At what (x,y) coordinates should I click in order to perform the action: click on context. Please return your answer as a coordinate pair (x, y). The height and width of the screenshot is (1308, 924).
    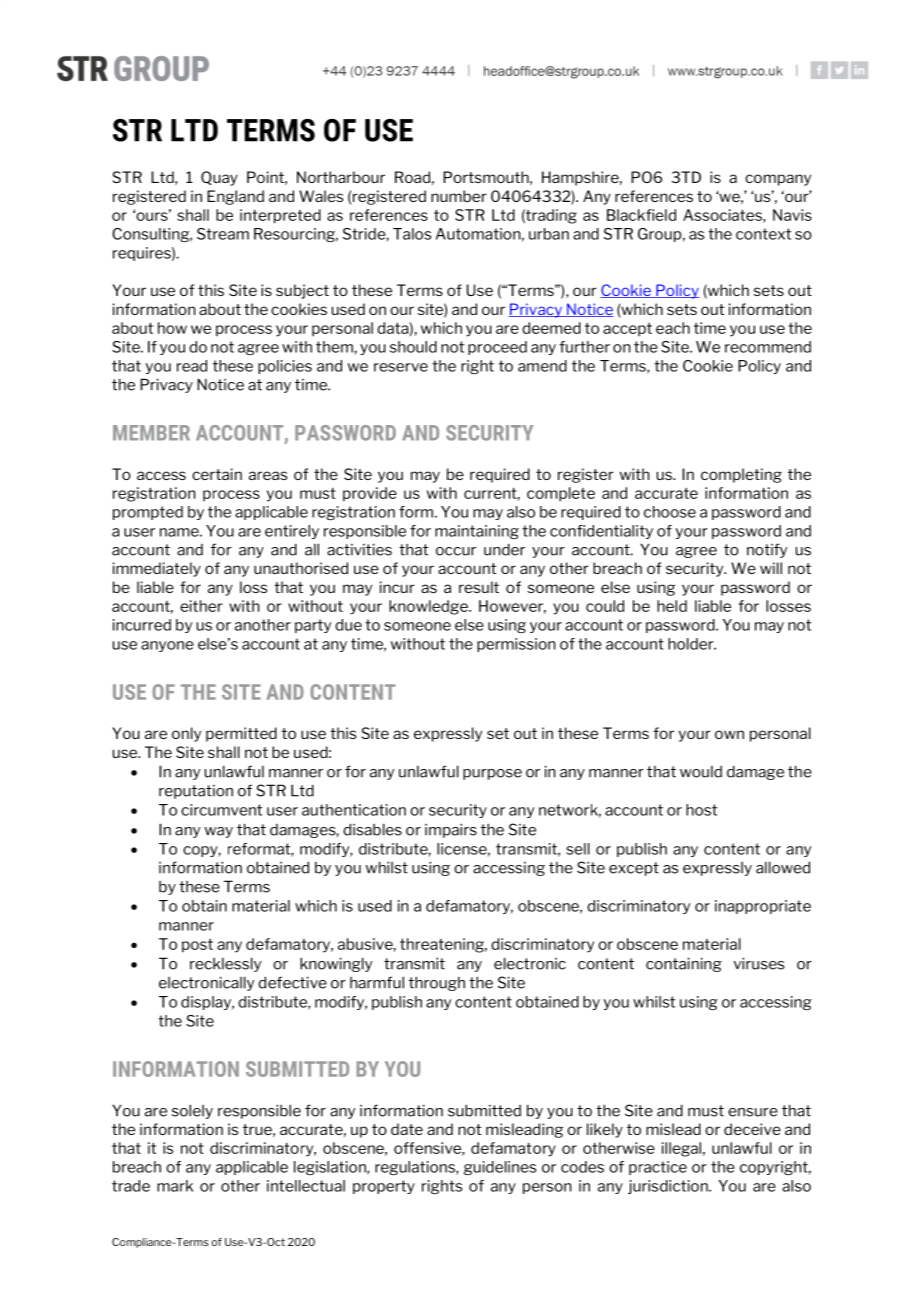
    Looking at the image, I should click on (763, 234).
